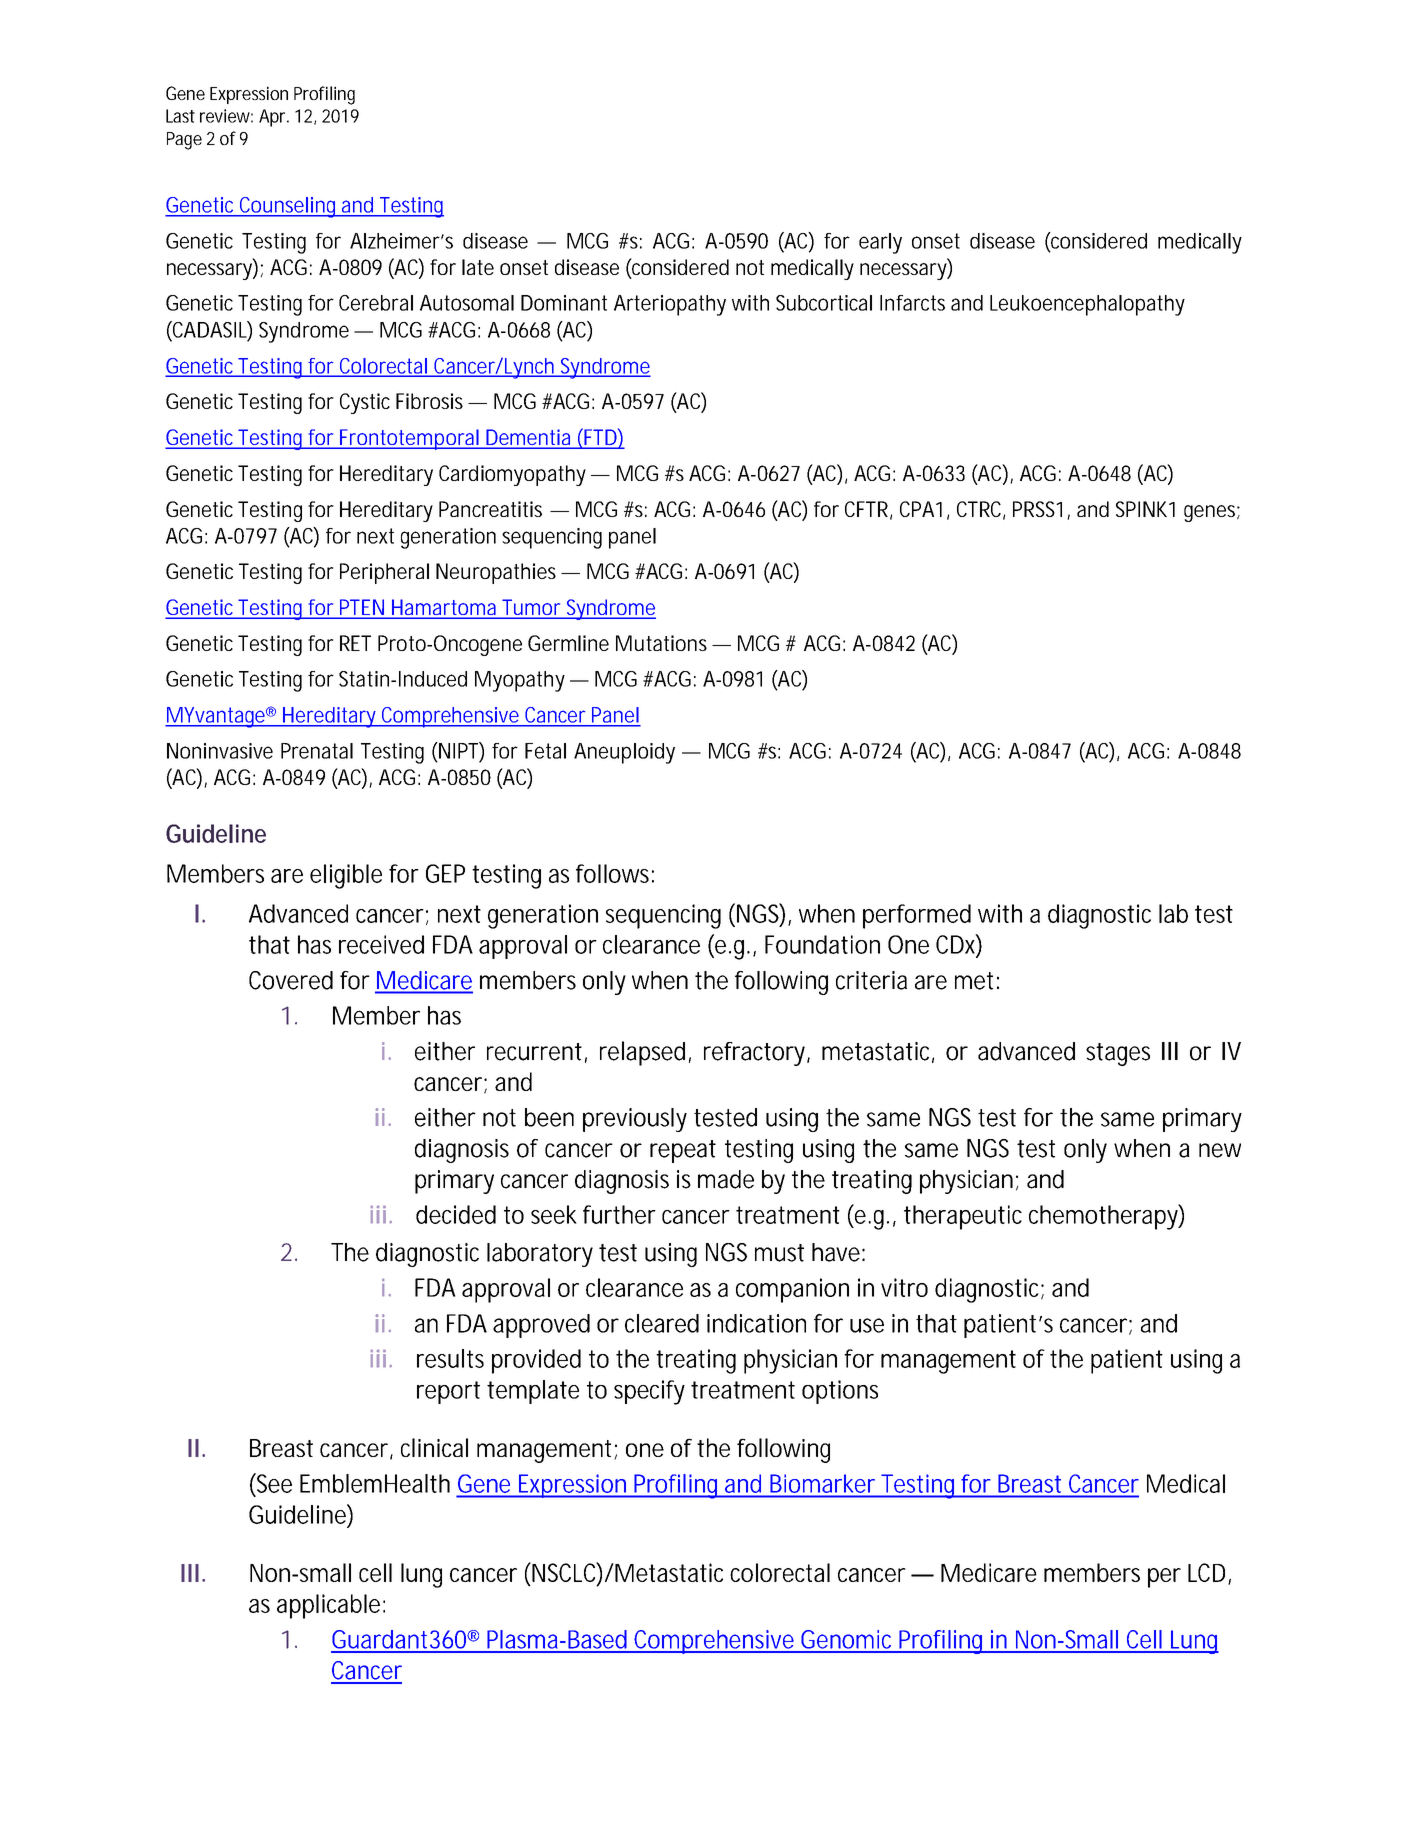 The width and height of the image is (1407, 1821). Describe the element at coordinates (917, 916) in the image. I see `performed` at that location.
